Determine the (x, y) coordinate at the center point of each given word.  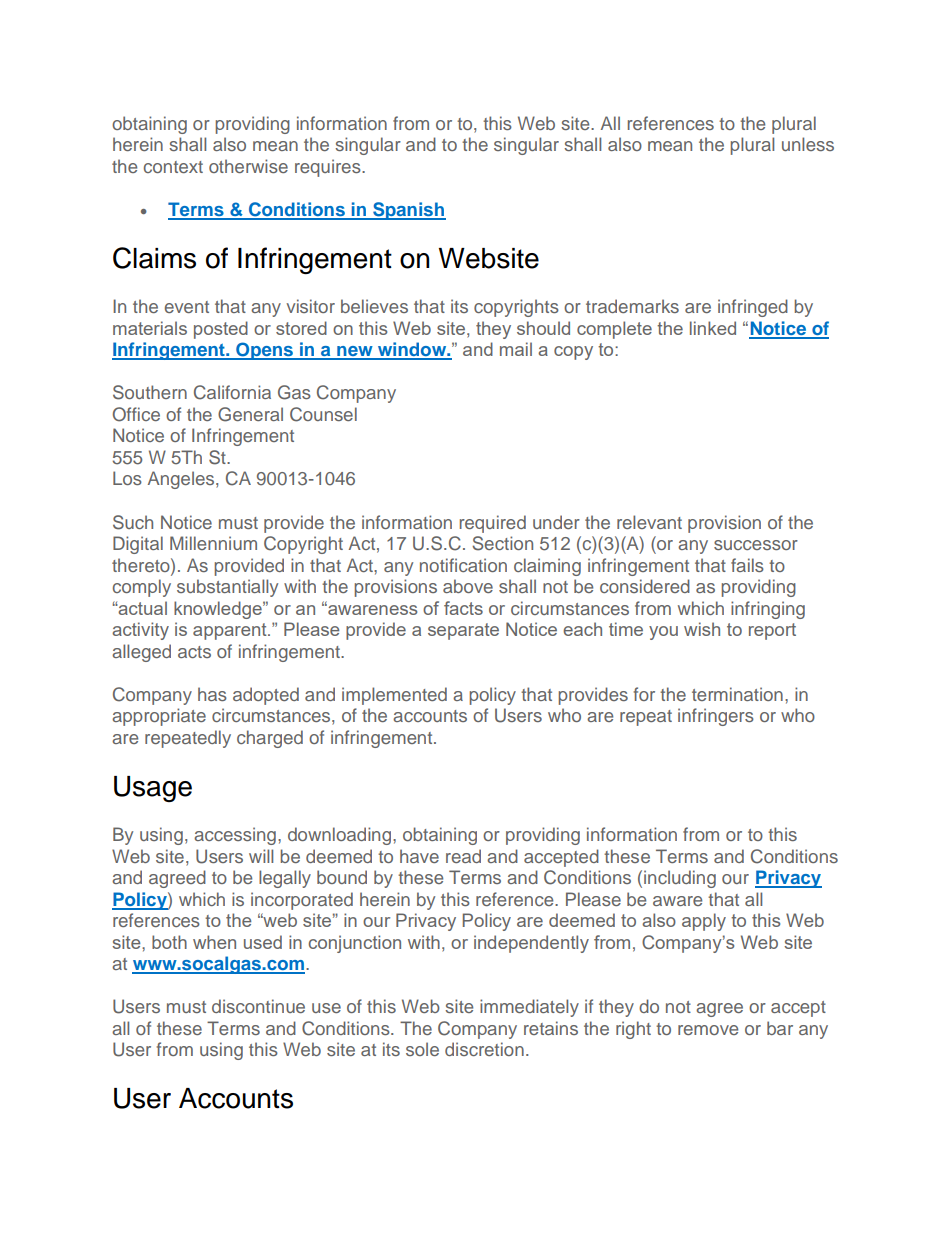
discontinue (258, 1006)
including (680, 879)
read (463, 856)
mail (516, 349)
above (468, 586)
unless (808, 144)
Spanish (408, 211)
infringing (768, 610)
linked (713, 328)
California (232, 392)
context (173, 167)
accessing (235, 836)
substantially (227, 588)
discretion (484, 1049)
